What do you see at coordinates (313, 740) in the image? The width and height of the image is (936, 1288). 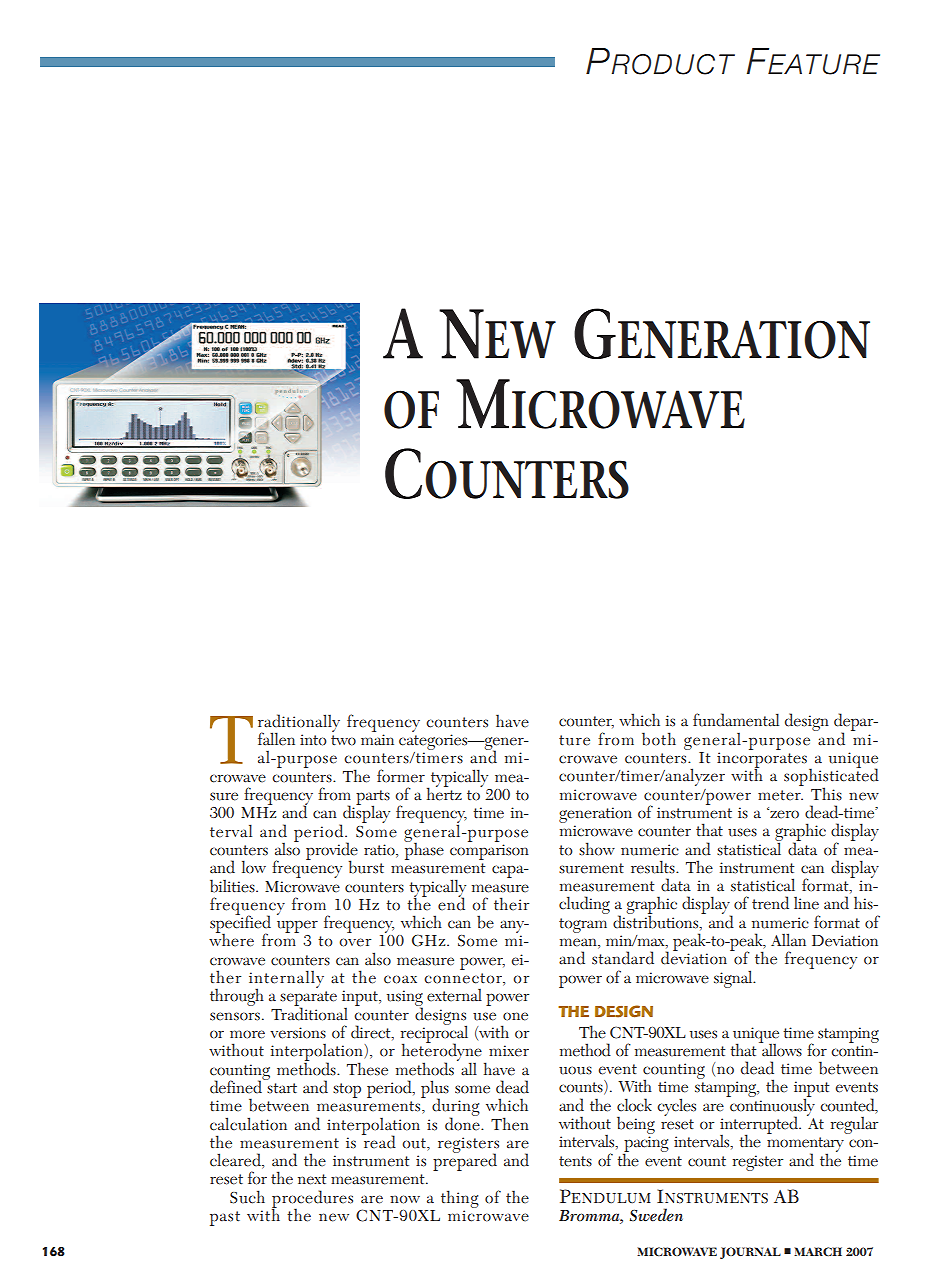 I see `into` at bounding box center [313, 740].
